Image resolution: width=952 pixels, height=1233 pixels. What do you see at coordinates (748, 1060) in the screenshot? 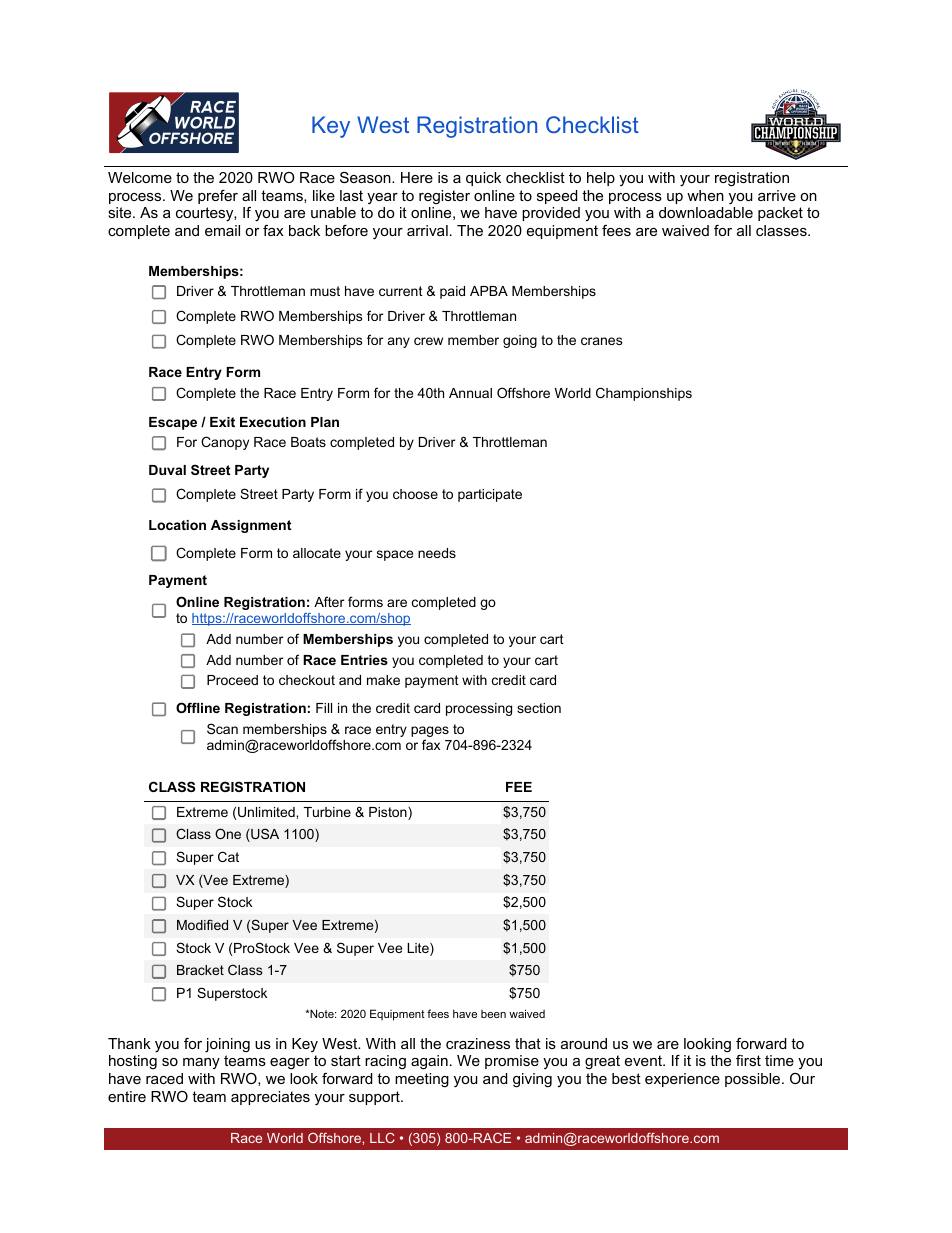
I see `first` at bounding box center [748, 1060].
